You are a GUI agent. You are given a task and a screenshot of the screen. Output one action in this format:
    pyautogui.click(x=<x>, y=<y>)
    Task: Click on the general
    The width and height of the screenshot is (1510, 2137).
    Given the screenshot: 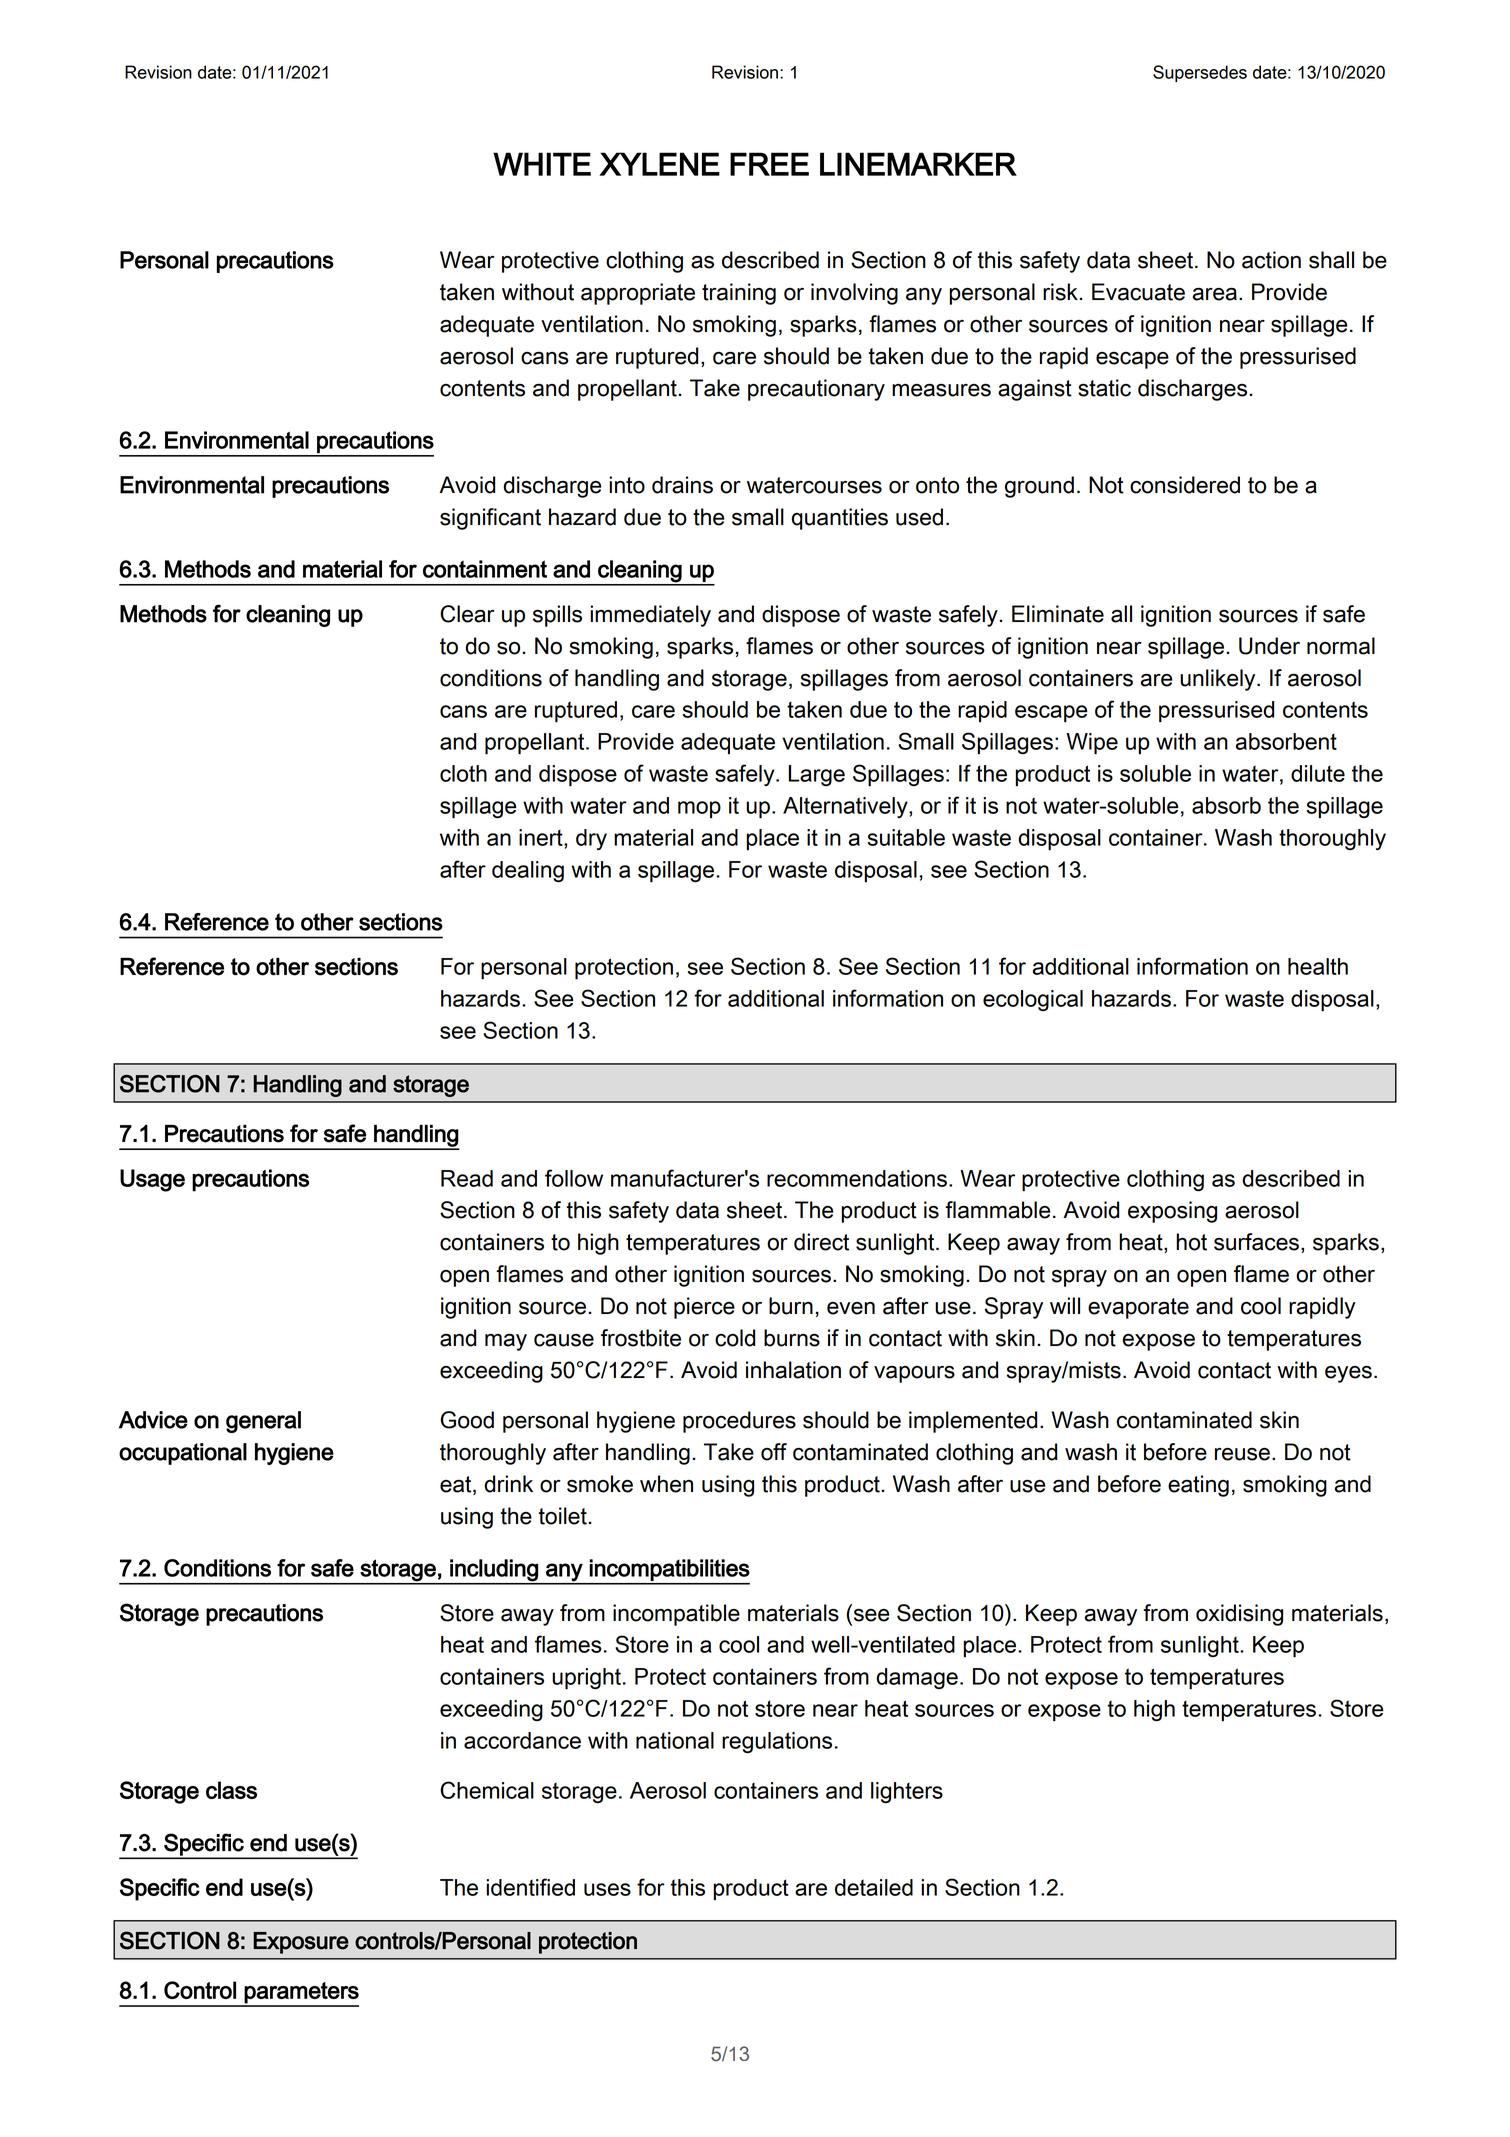 What is the action you would take?
    pyautogui.click(x=263, y=1422)
